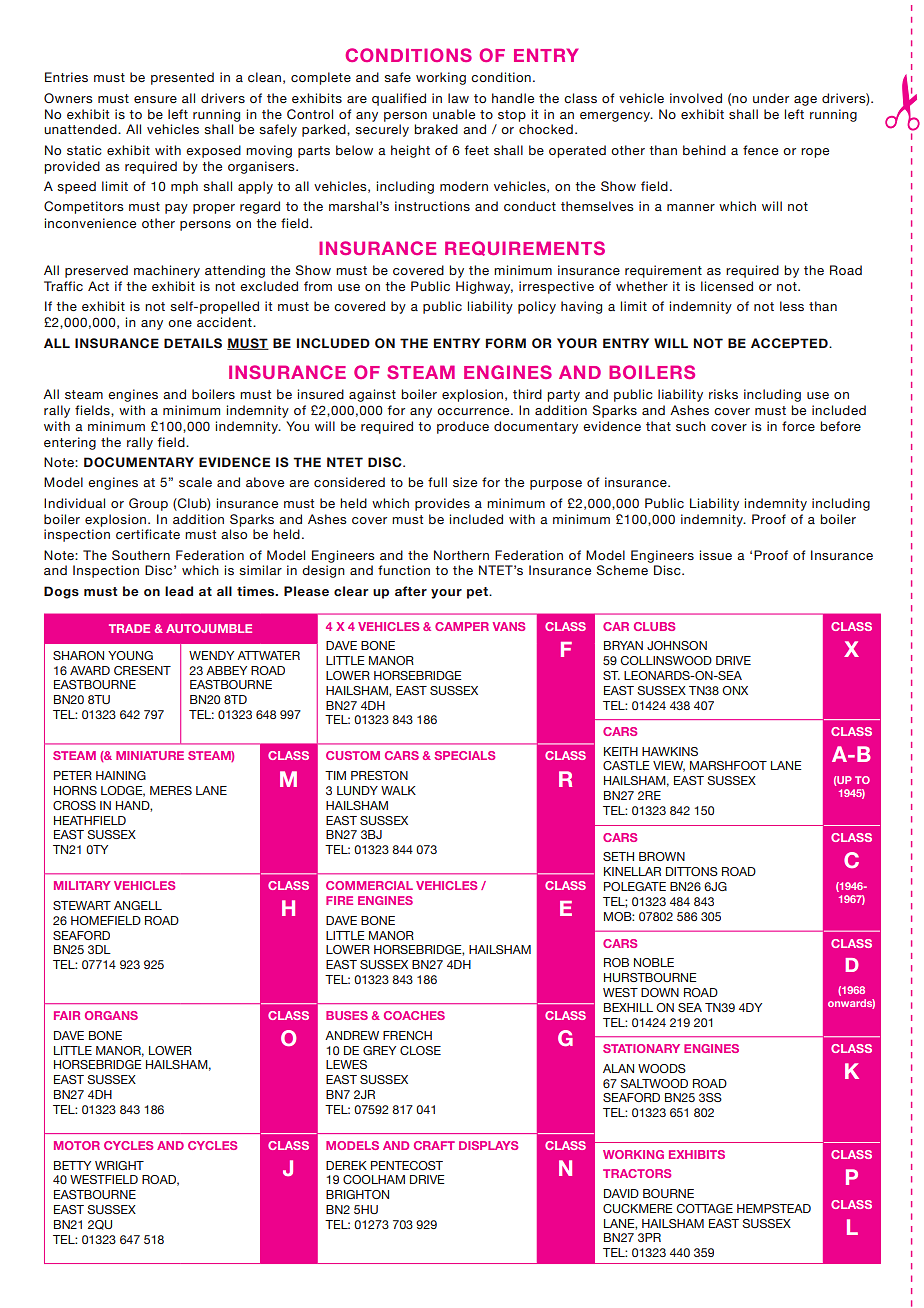 The height and width of the screenshot is (1308, 924). Describe the element at coordinates (461, 555) in the screenshot. I see `Northern` at that location.
